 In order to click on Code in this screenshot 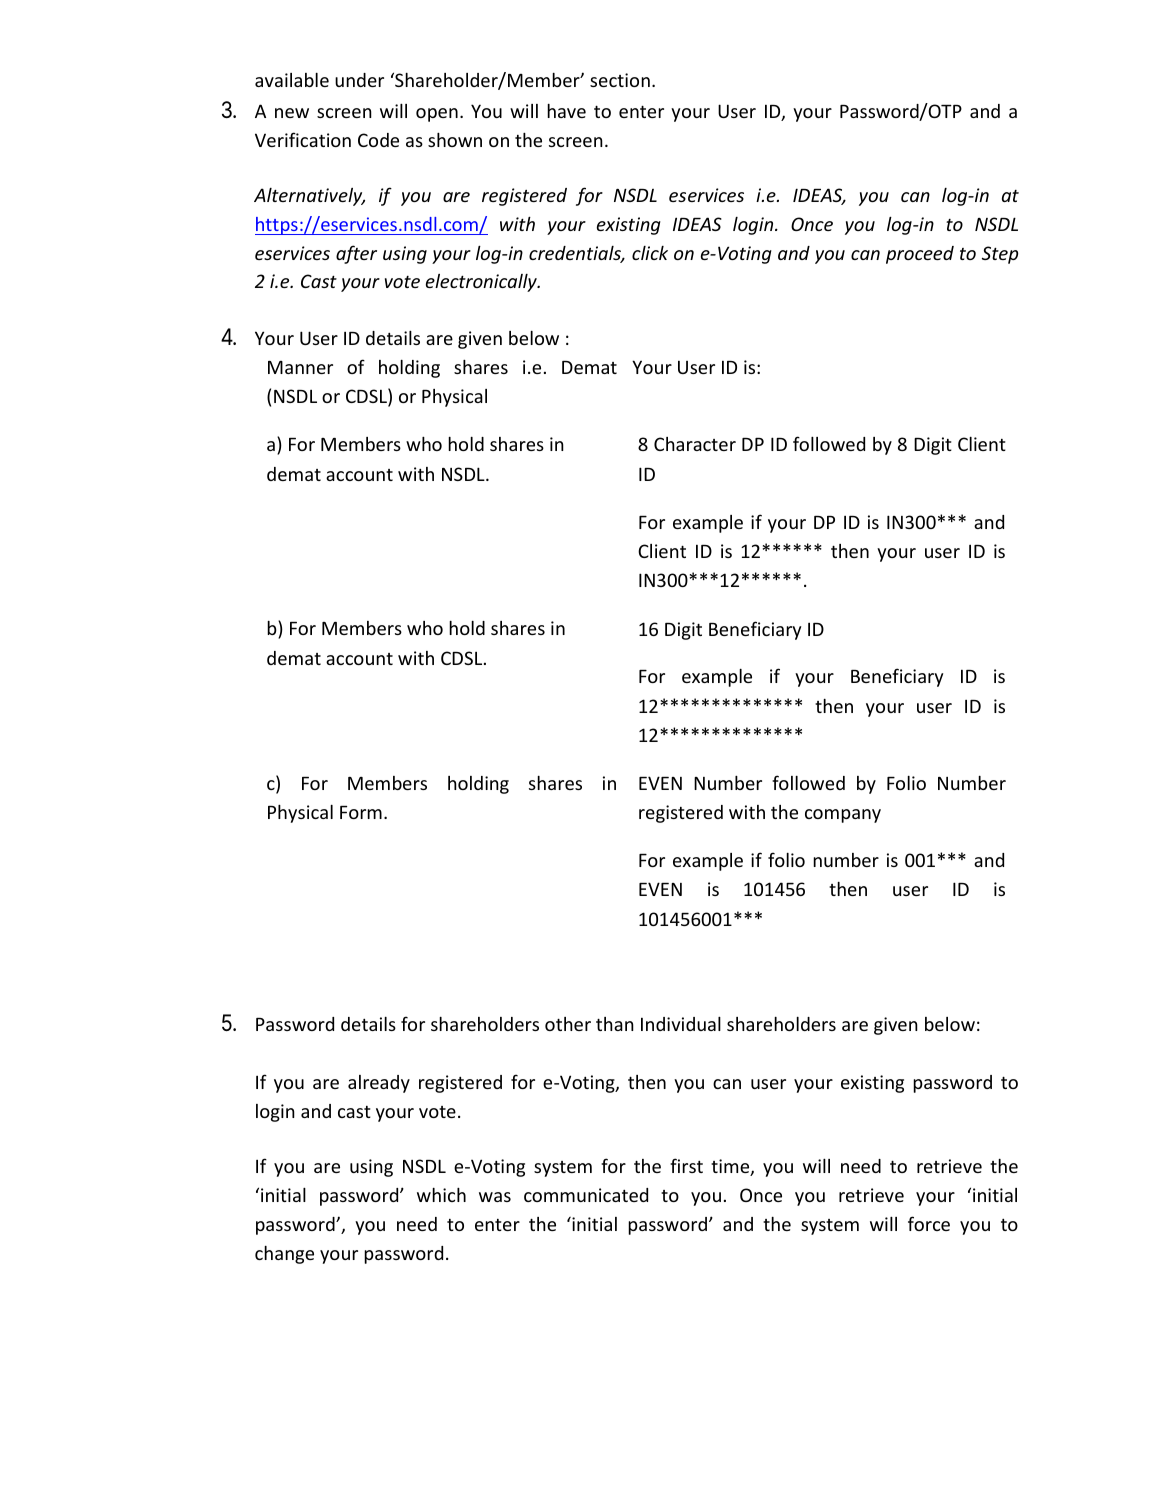, I will do `click(378, 140)`.
